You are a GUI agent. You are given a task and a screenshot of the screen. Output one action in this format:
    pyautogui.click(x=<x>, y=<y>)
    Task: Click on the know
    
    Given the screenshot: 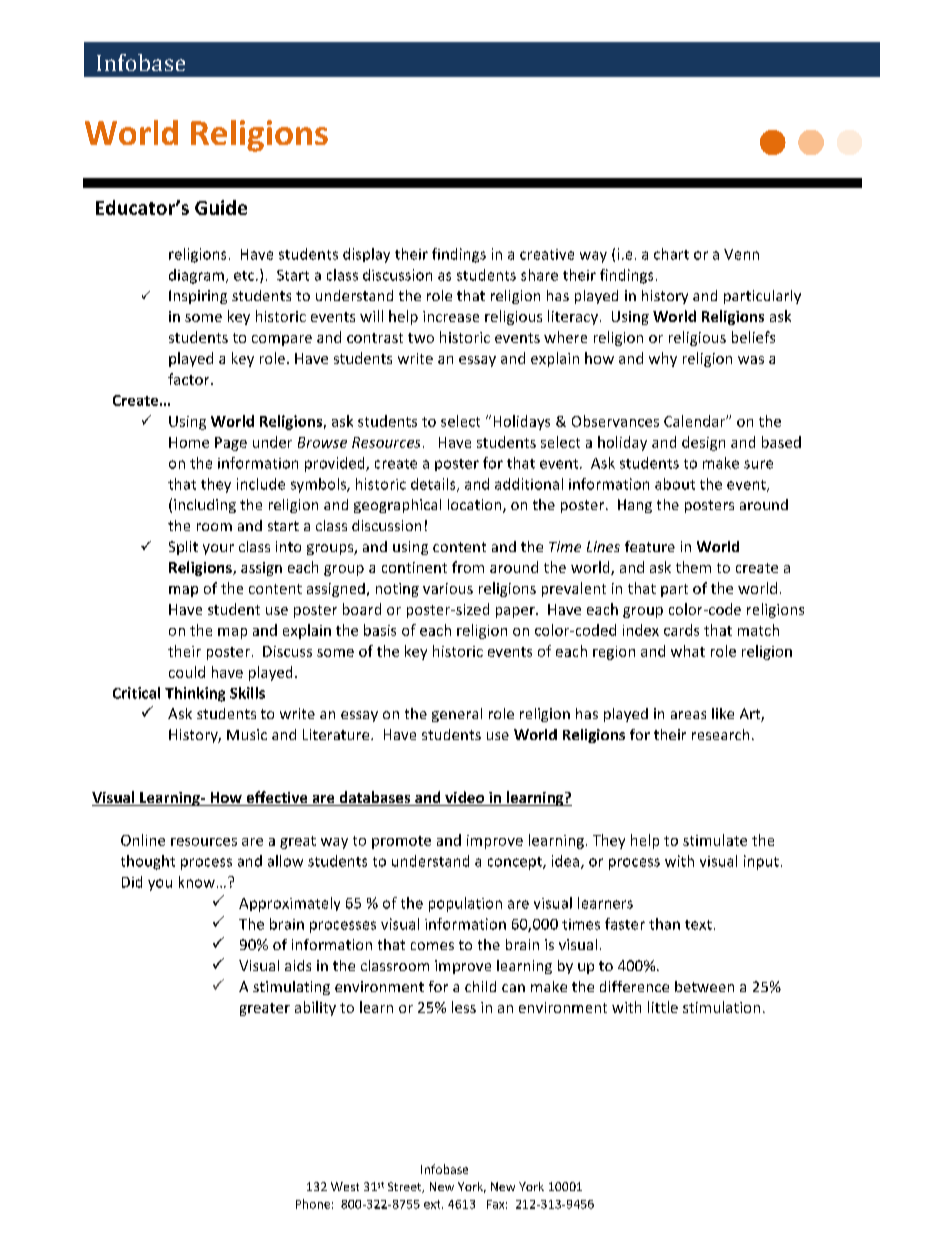 What is the action you would take?
    pyautogui.click(x=197, y=882)
